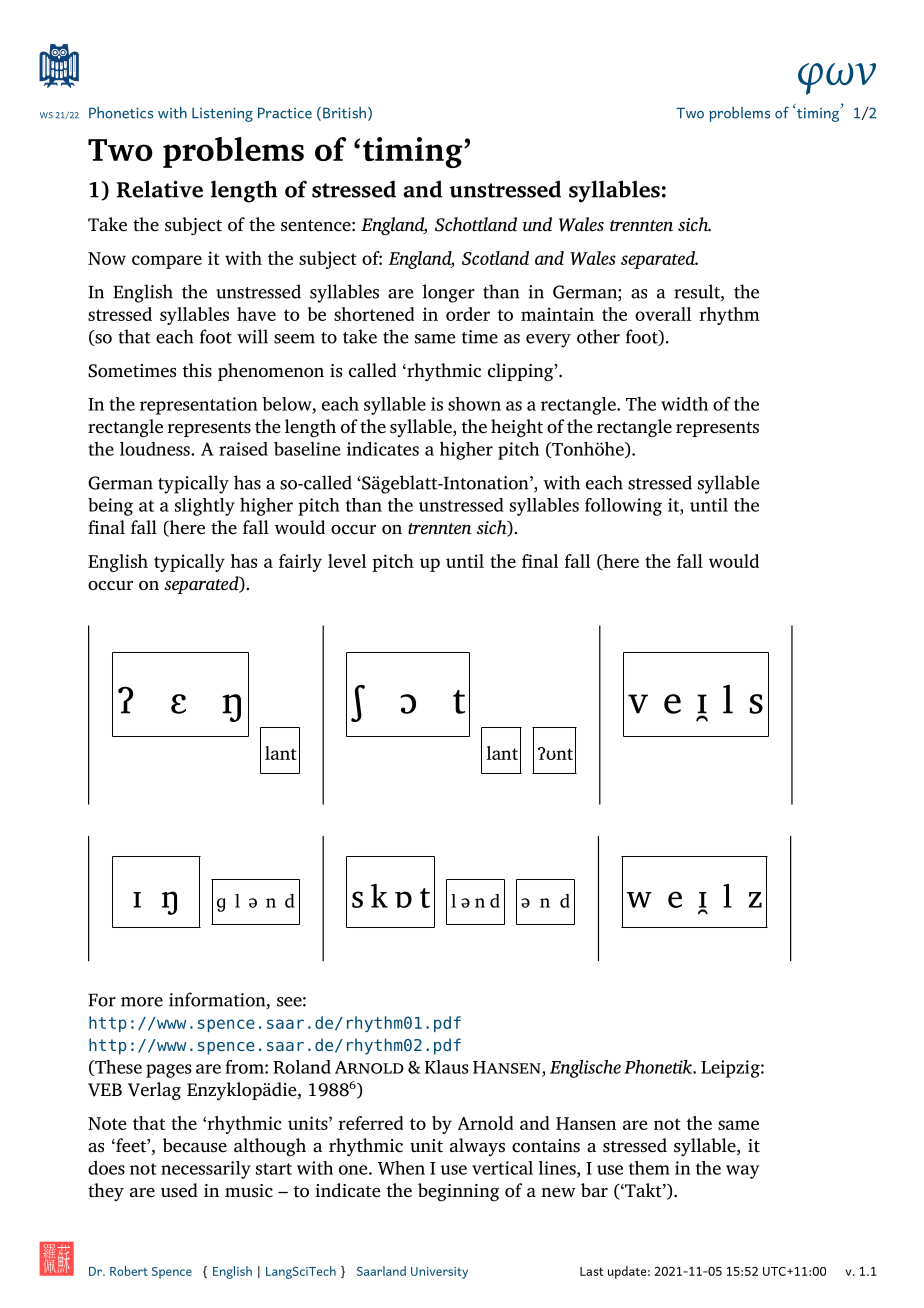 This screenshot has width=924, height=1308. What do you see at coordinates (205, 507) in the screenshot?
I see `slightly` at bounding box center [205, 507].
